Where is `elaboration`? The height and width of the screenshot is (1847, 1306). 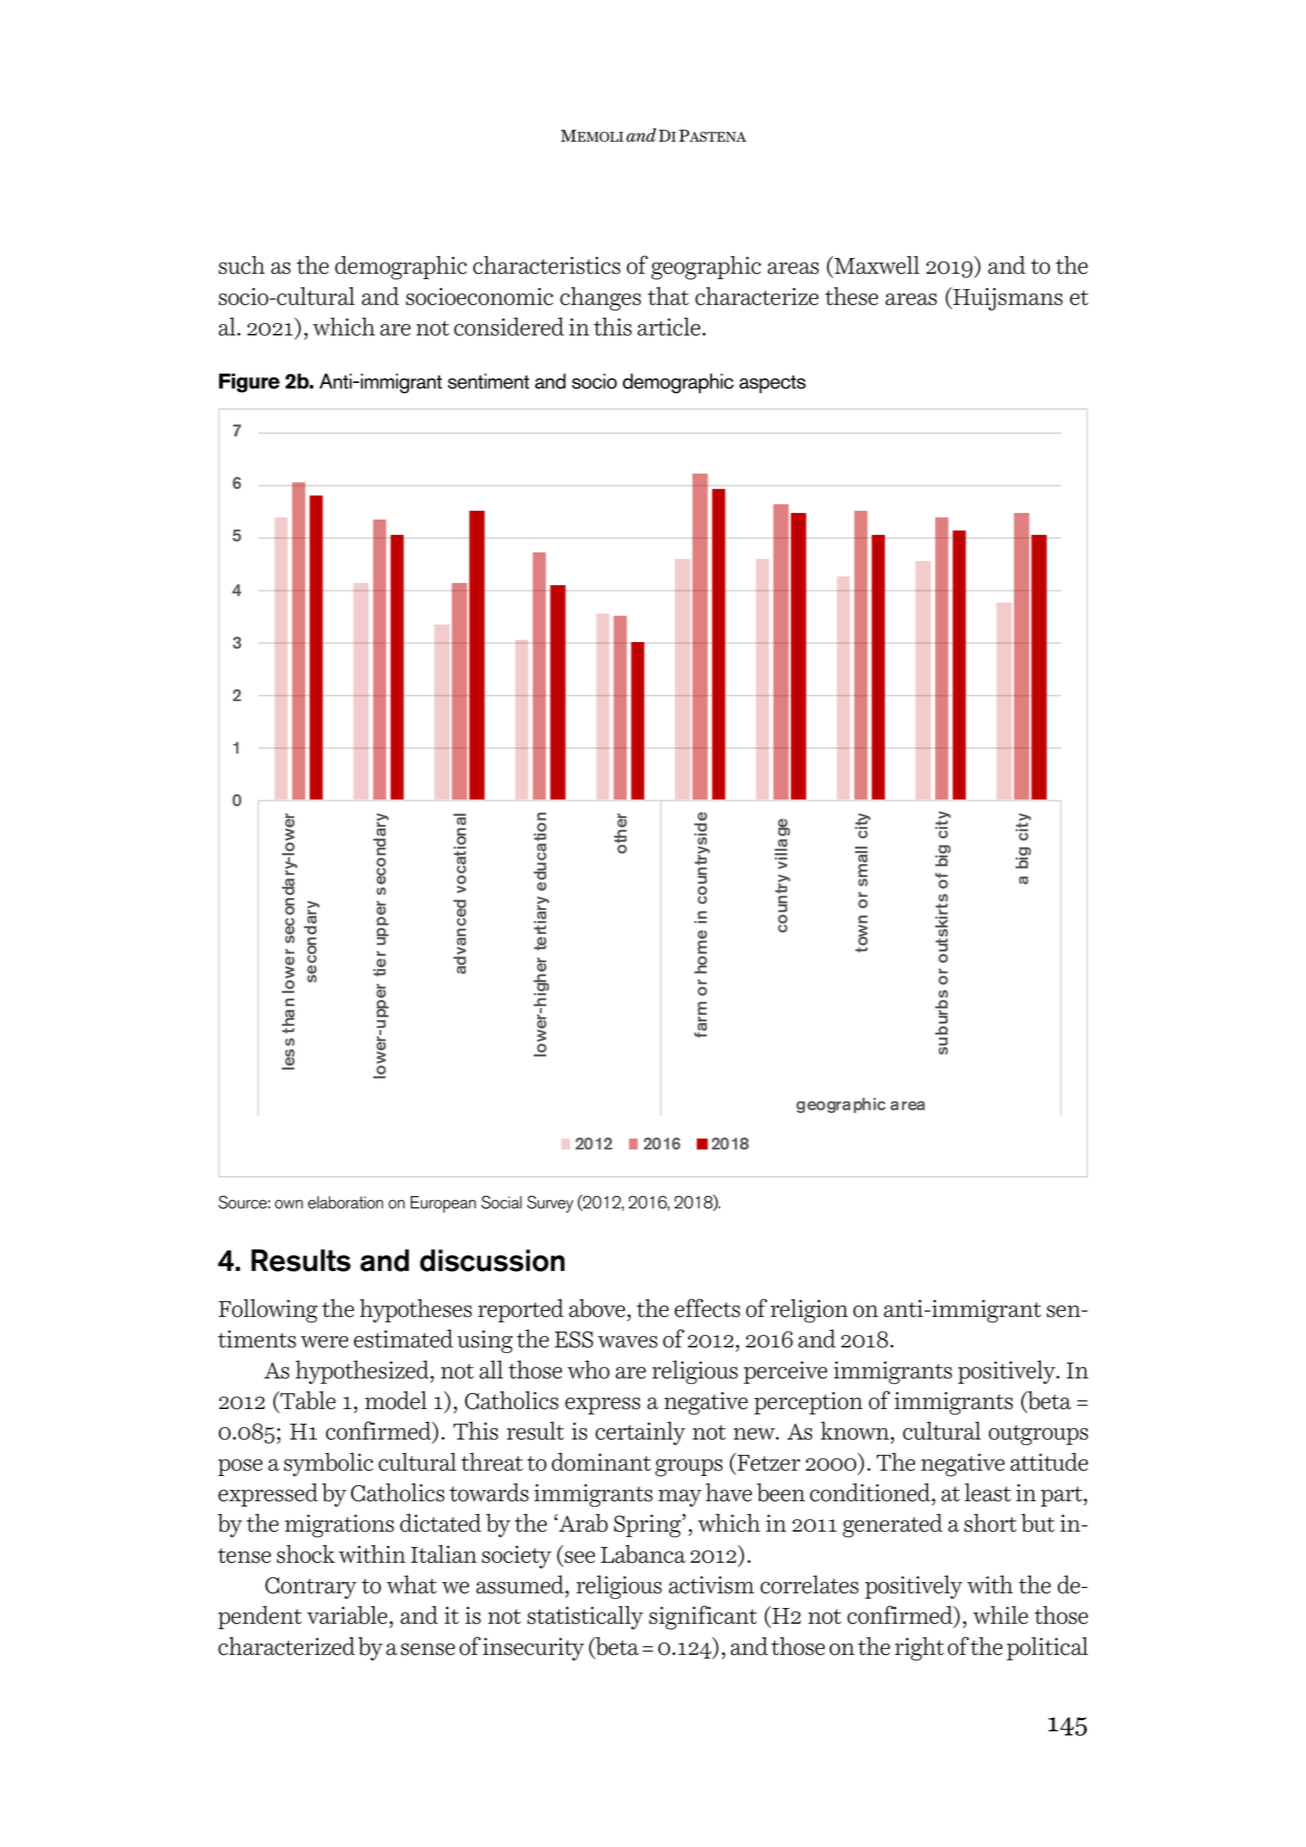 elaboration is located at coordinates (345, 1202).
